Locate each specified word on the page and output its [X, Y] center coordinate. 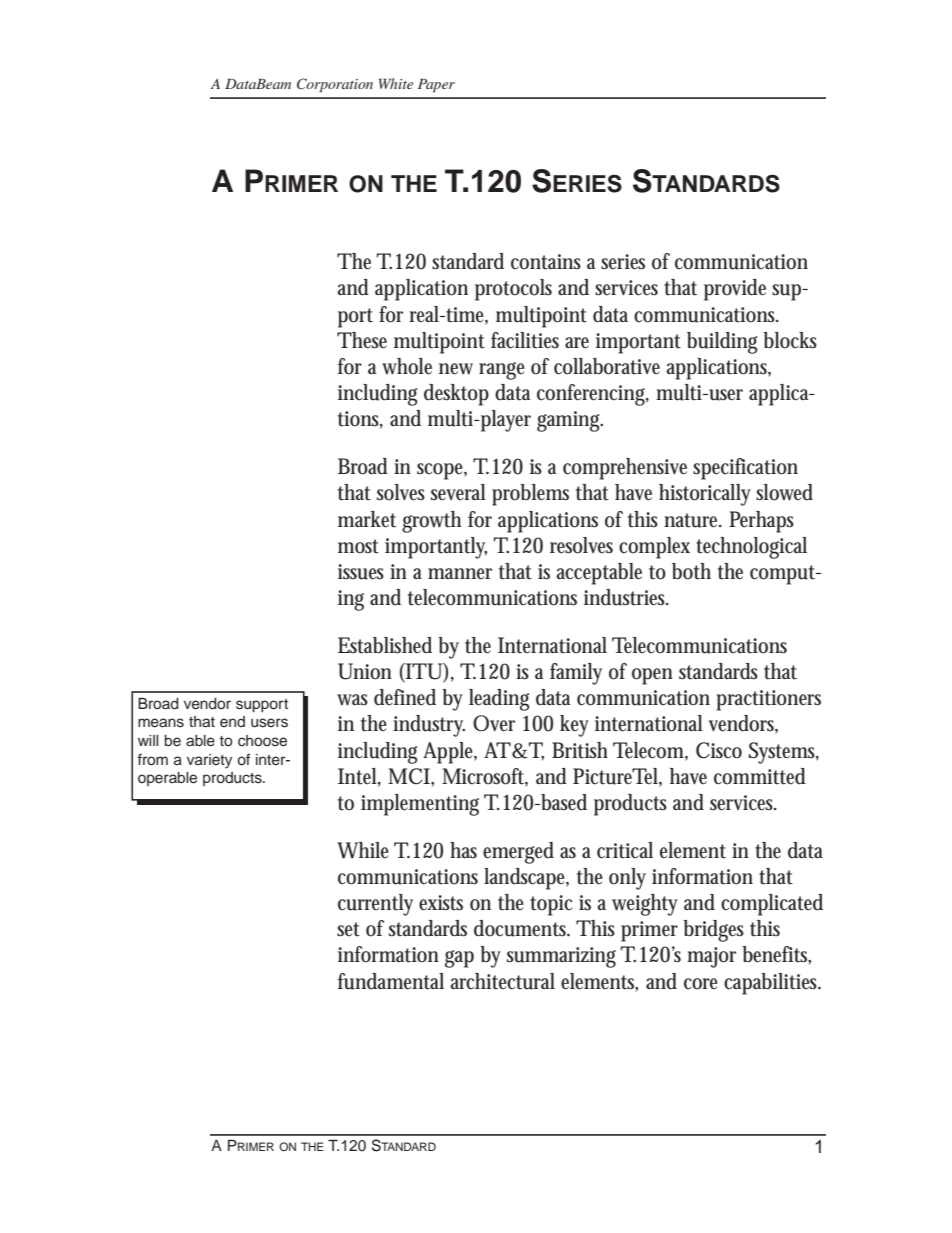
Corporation [335, 85]
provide [735, 290]
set [348, 929]
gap [459, 959]
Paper [436, 86]
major [711, 957]
